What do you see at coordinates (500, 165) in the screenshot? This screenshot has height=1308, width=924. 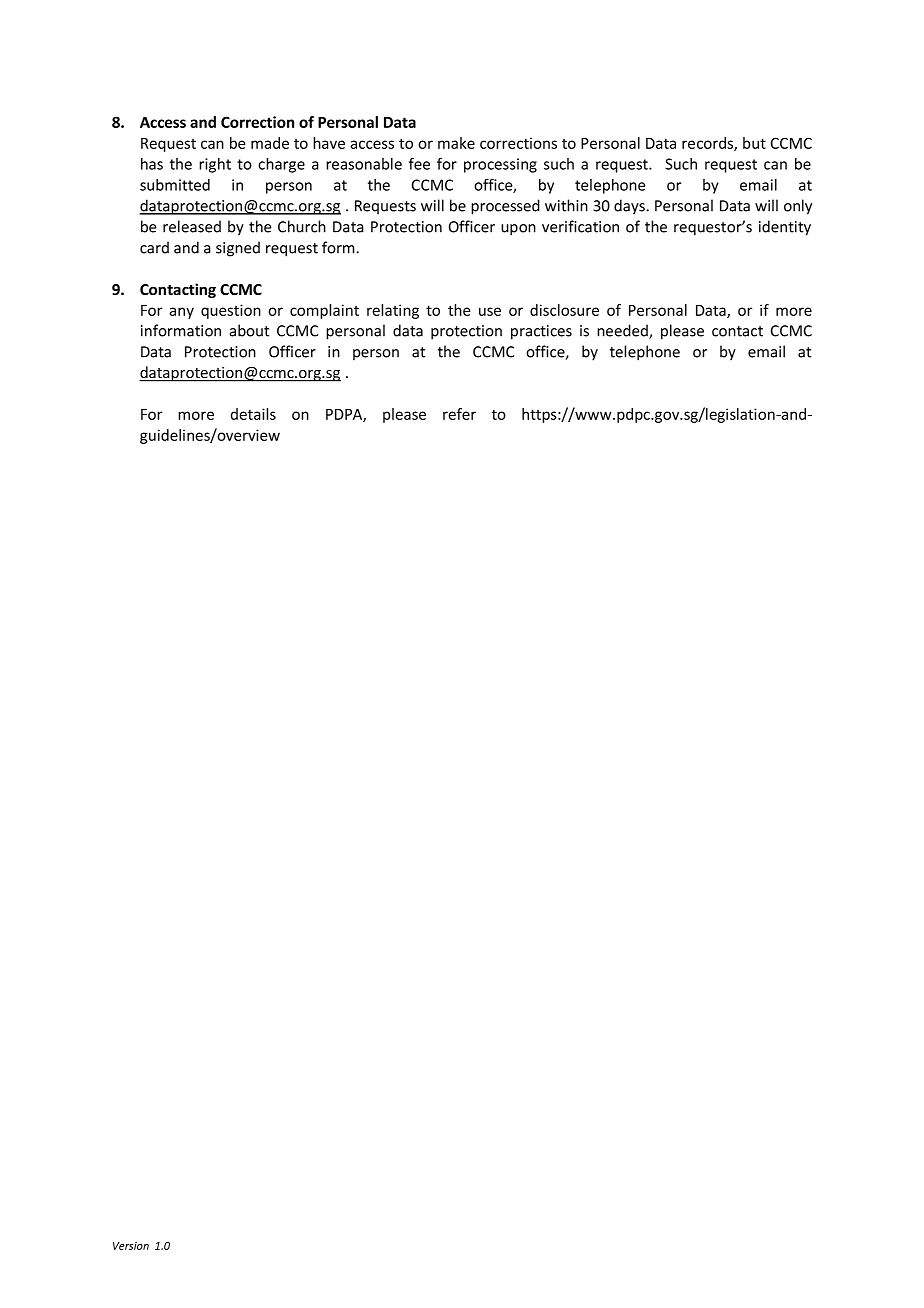 I see `processing` at bounding box center [500, 165].
